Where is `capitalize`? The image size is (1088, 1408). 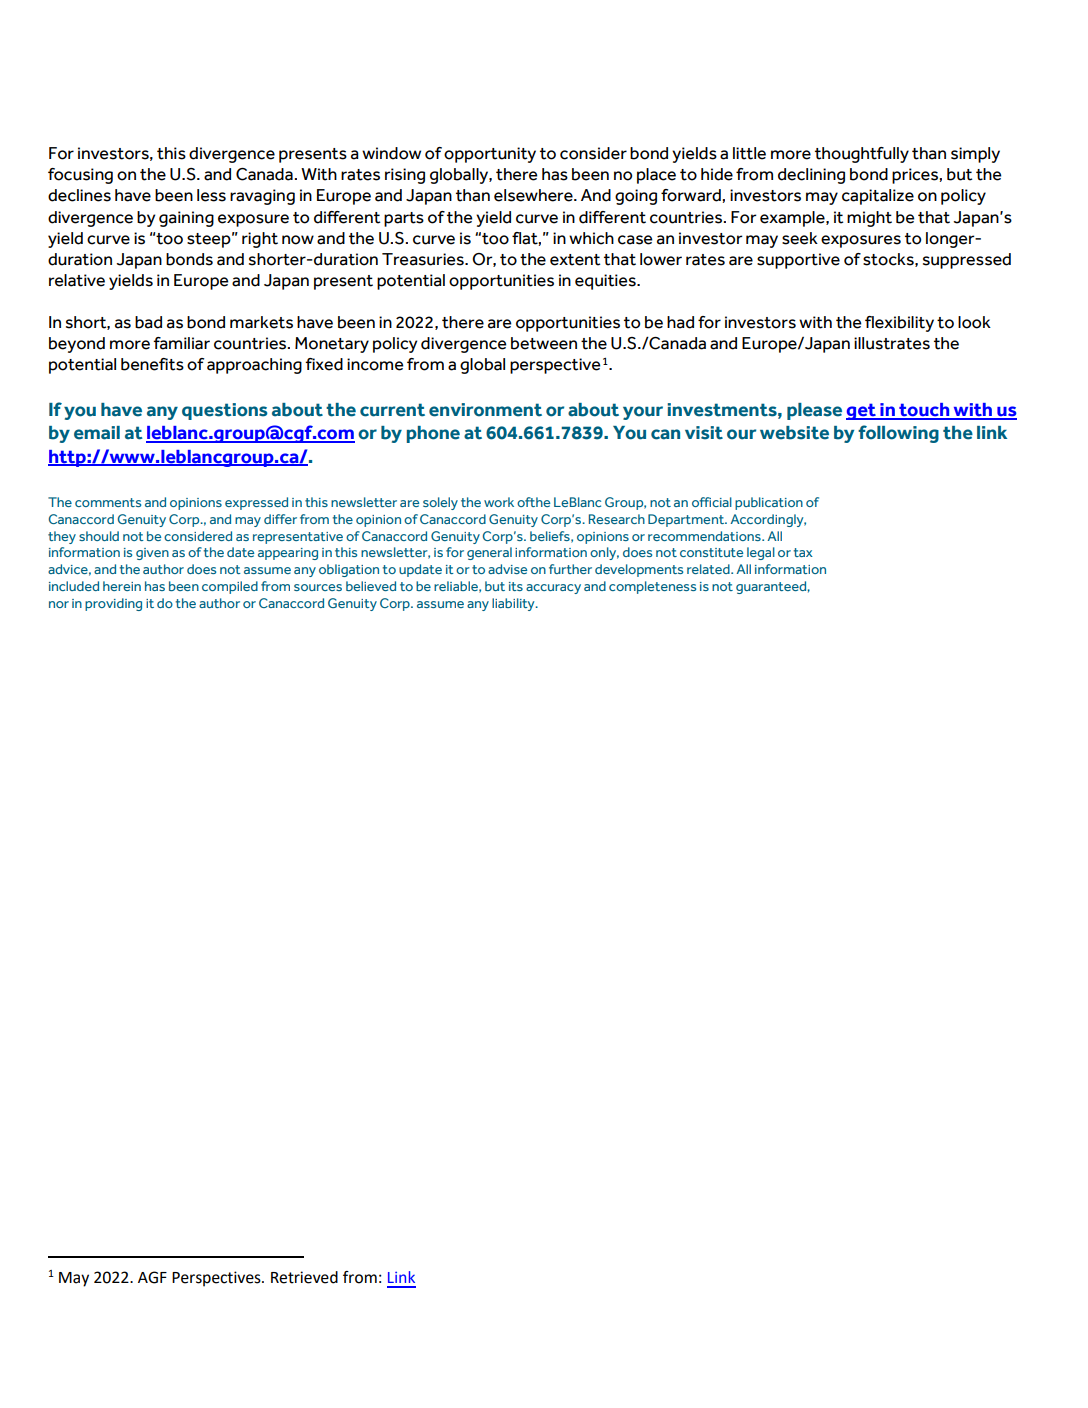
capitalize is located at coordinates (878, 197).
